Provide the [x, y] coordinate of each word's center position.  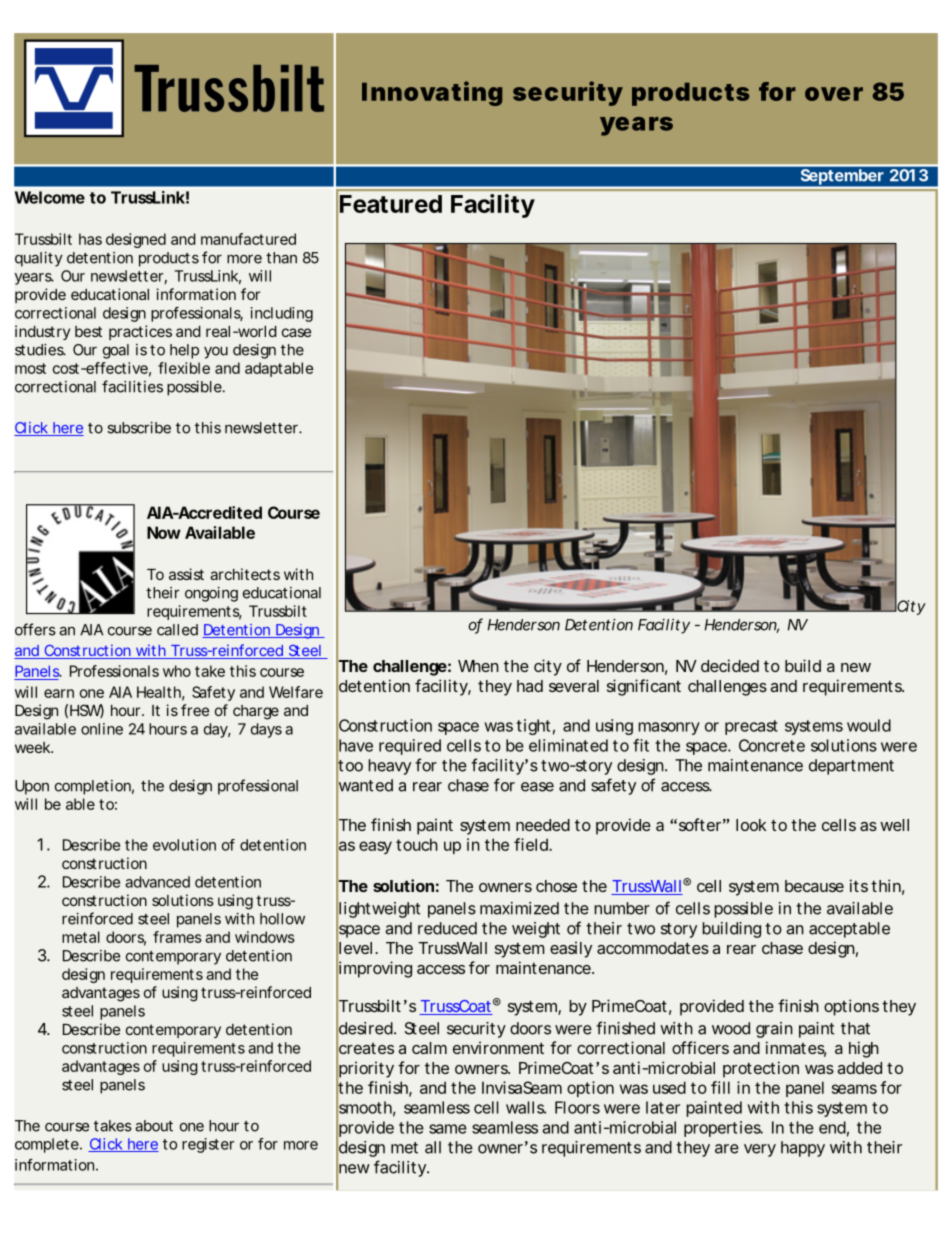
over [834, 94]
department [851, 767]
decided [730, 665]
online [102, 729]
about [154, 1126]
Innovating [432, 93]
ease [537, 787]
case [296, 332]
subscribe [139, 428]
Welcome [50, 197]
